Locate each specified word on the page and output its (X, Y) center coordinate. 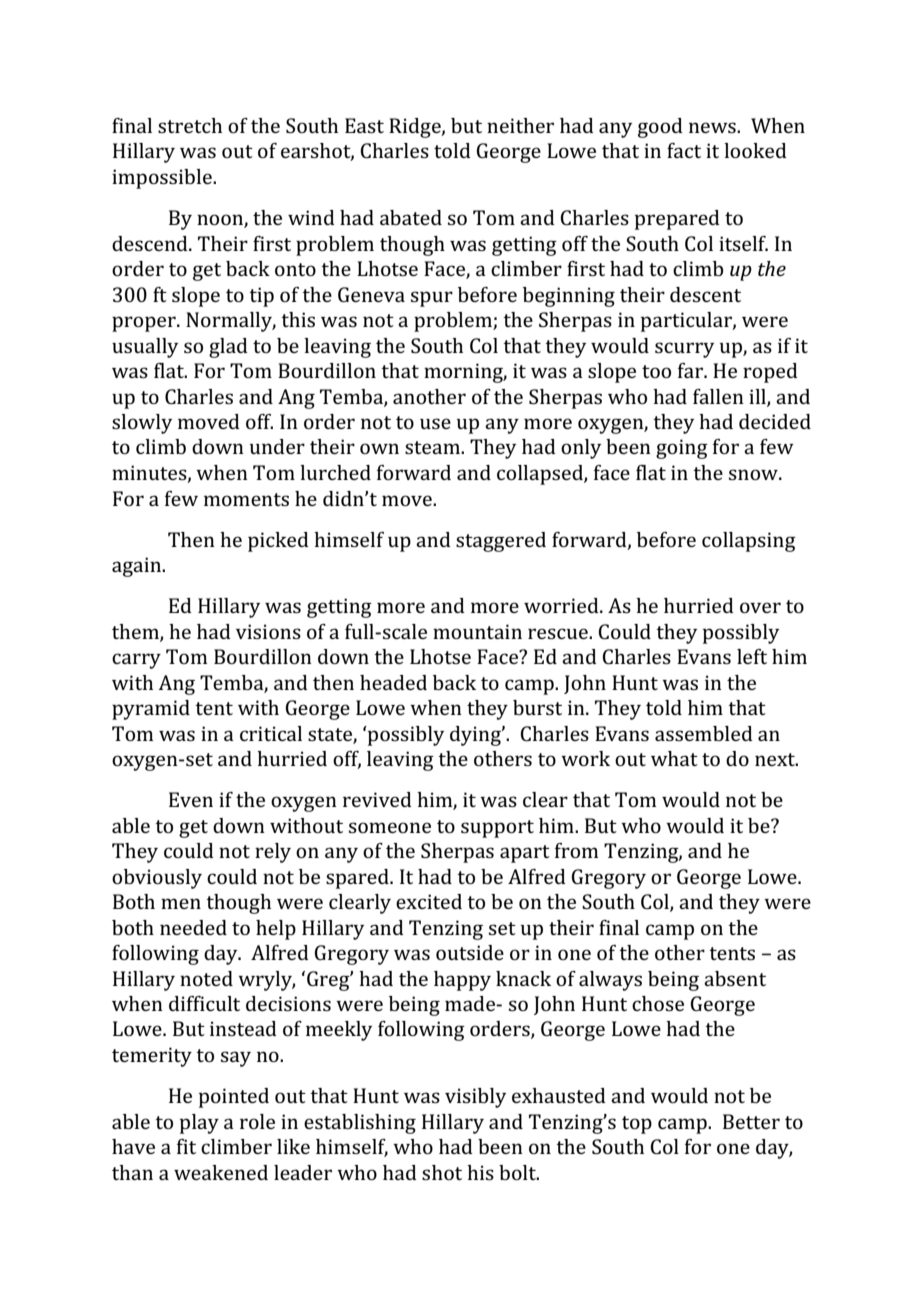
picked (278, 542)
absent (735, 978)
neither (520, 125)
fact (684, 150)
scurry (684, 350)
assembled (704, 733)
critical (271, 733)
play (199, 1124)
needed (193, 927)
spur (432, 299)
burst (537, 707)
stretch (190, 125)
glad (228, 348)
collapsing (749, 542)
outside (470, 952)
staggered (501, 542)
